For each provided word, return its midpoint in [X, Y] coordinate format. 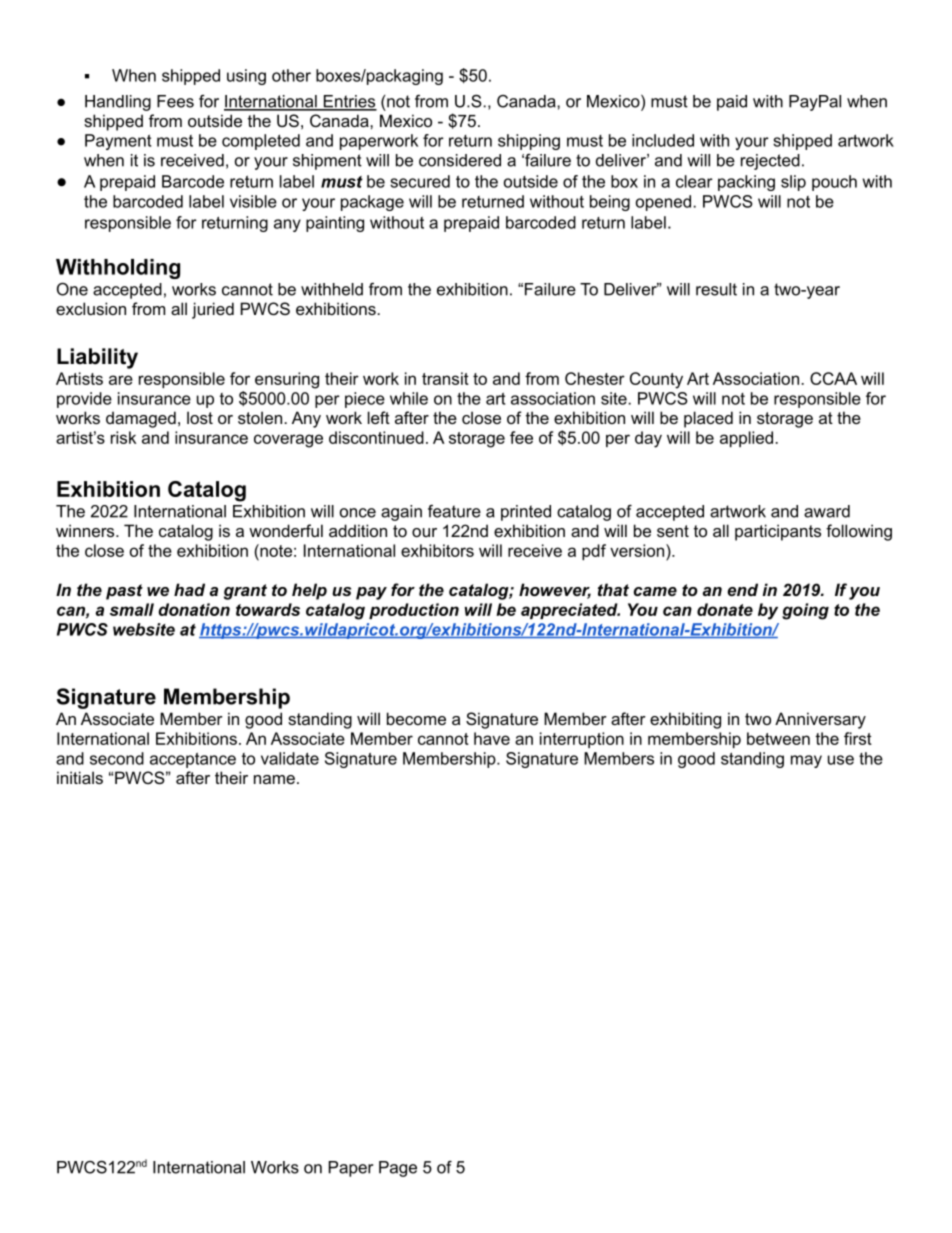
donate [725, 609]
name [274, 779]
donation [194, 609]
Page [398, 1169]
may [806, 761]
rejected [770, 162]
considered [460, 160]
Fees [175, 101]
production [414, 611]
